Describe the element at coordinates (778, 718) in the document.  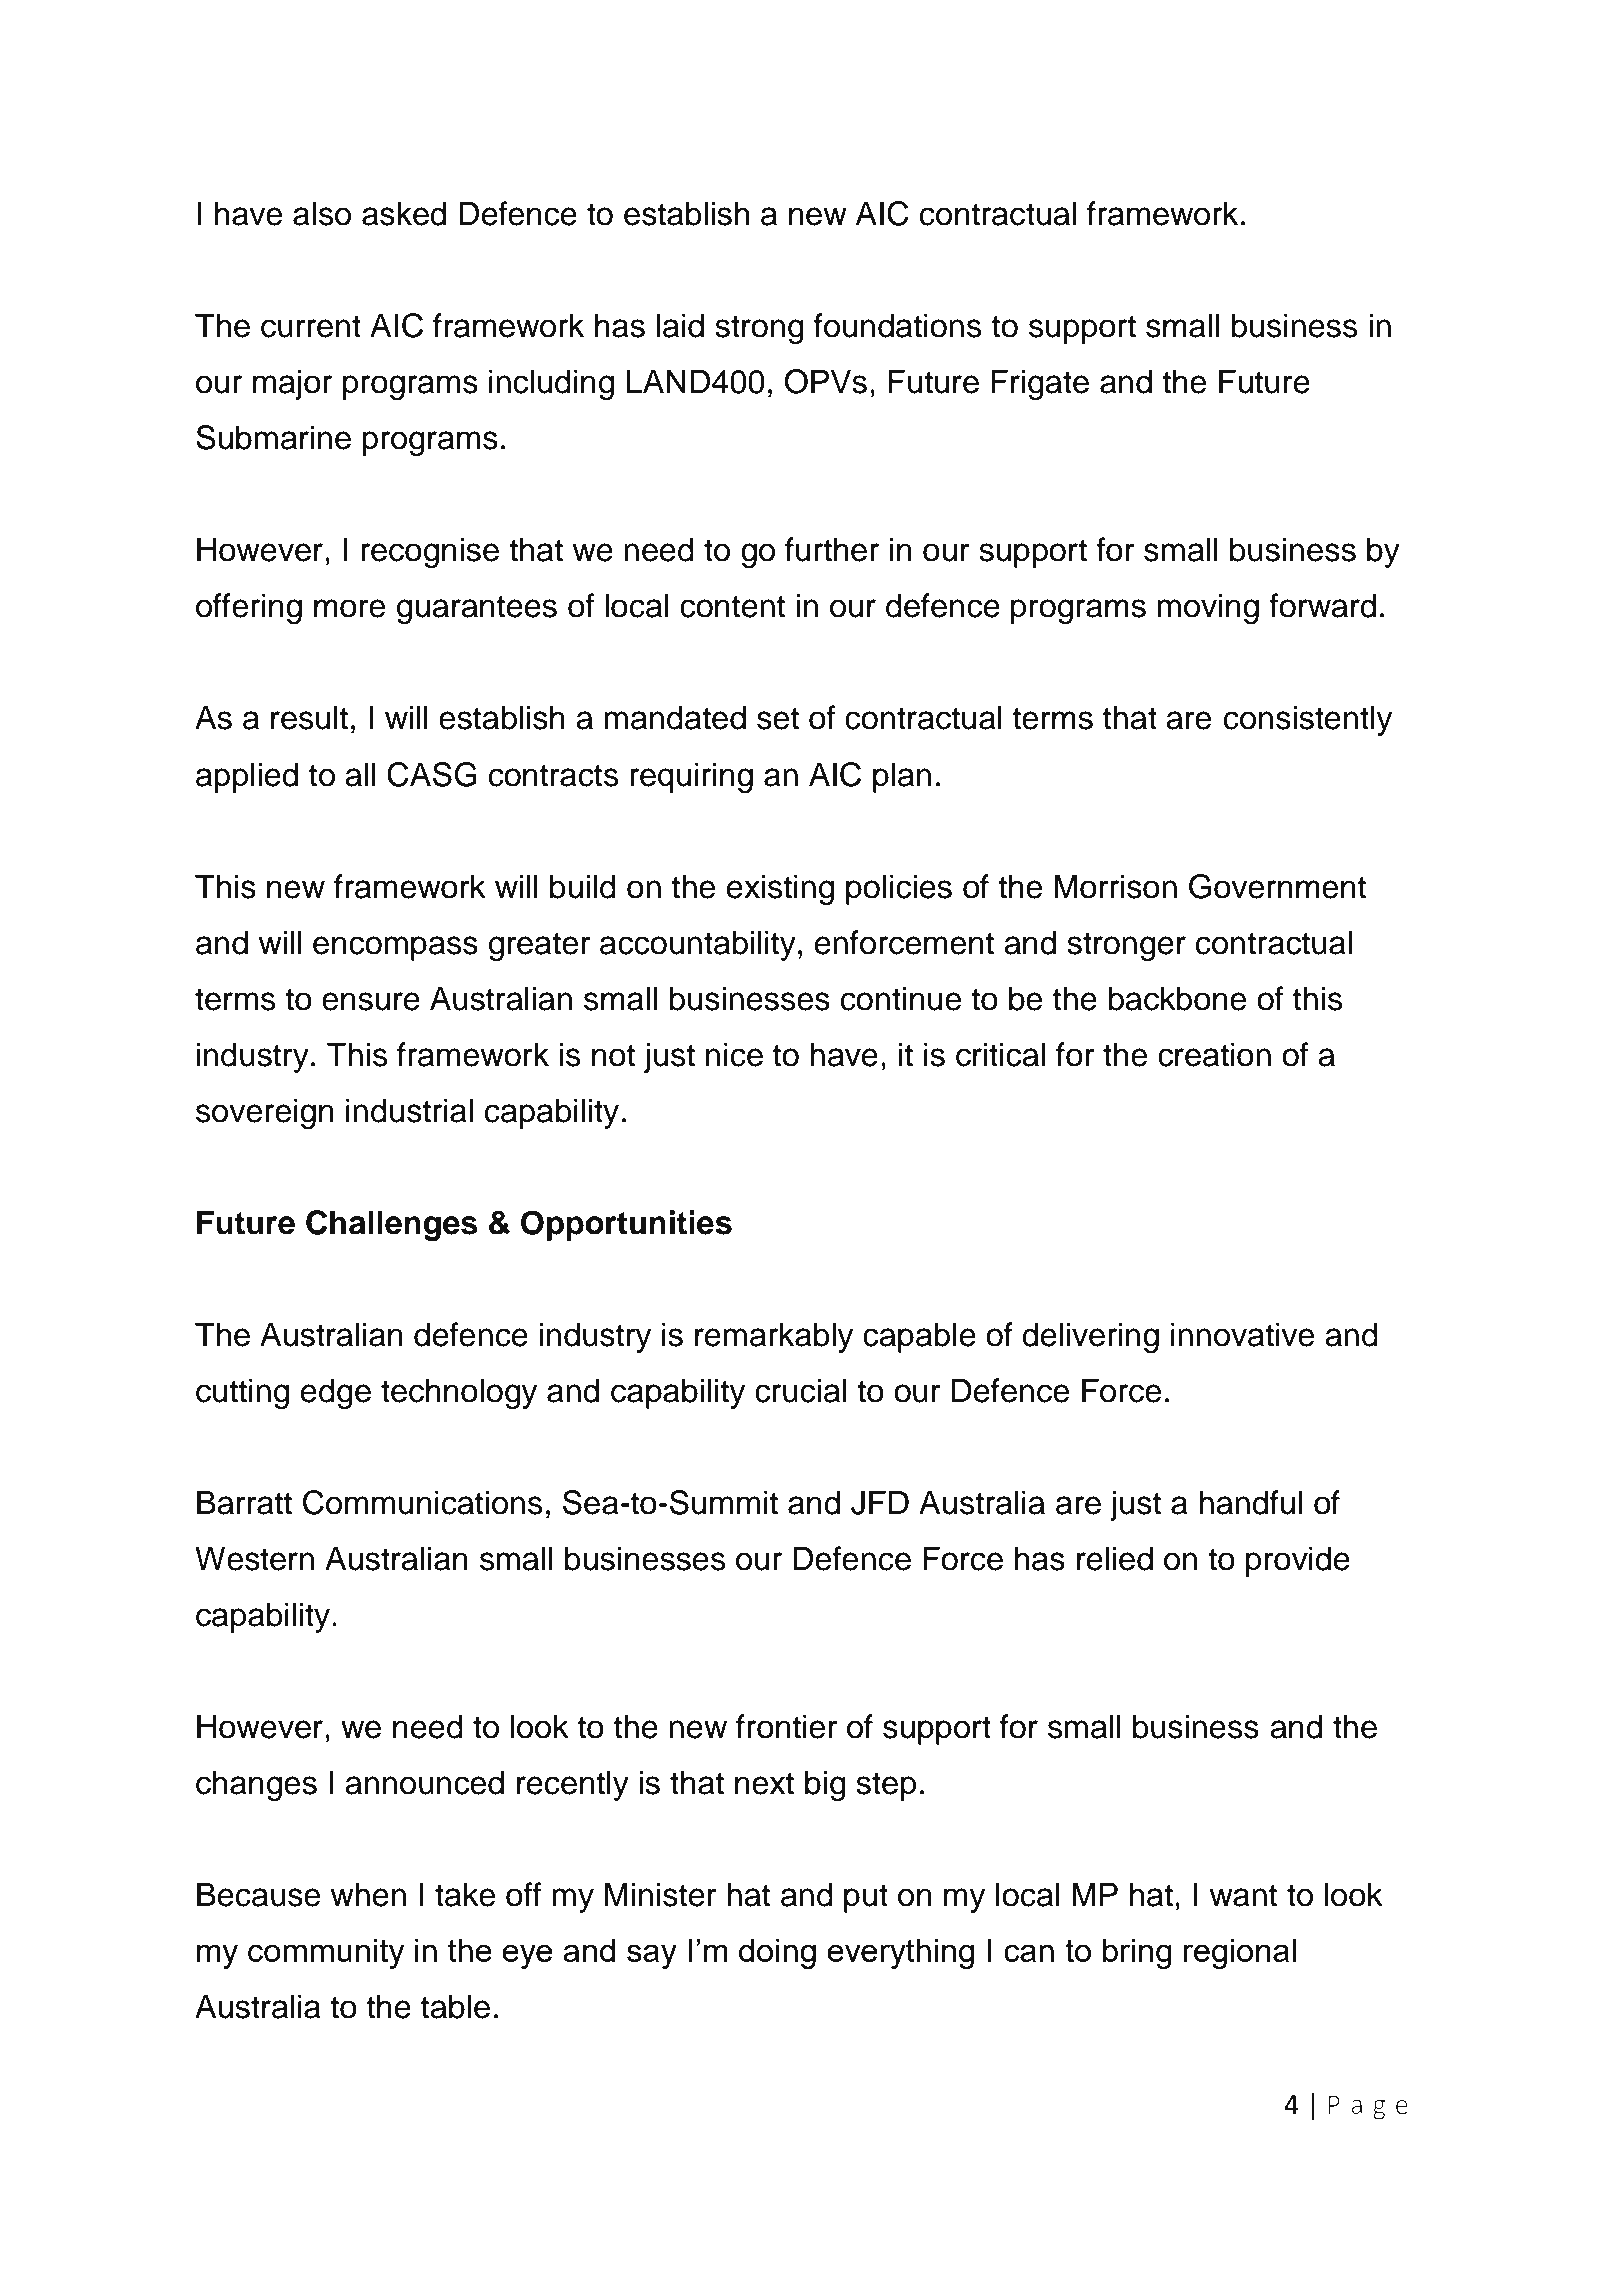
I see `set` at that location.
